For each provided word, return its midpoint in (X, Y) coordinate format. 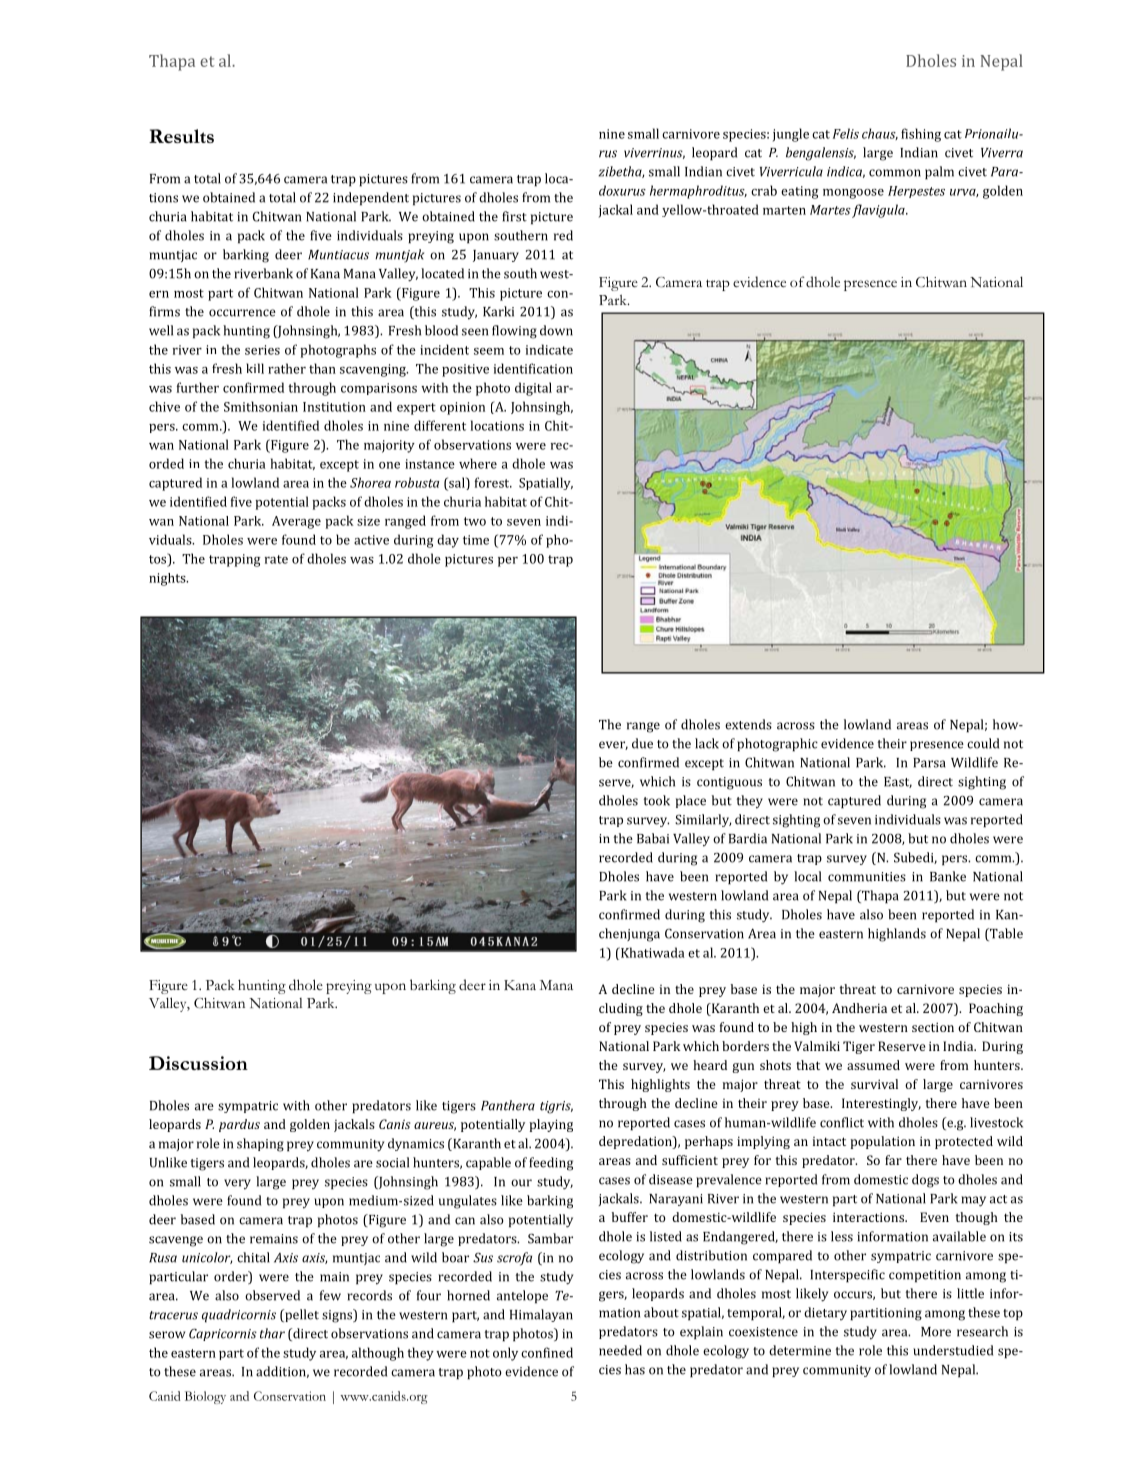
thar (272, 1333)
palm (939, 173)
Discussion (198, 1063)
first (514, 216)
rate (276, 559)
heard (710, 1065)
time (476, 540)
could (983, 743)
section (933, 1027)
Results (181, 136)
